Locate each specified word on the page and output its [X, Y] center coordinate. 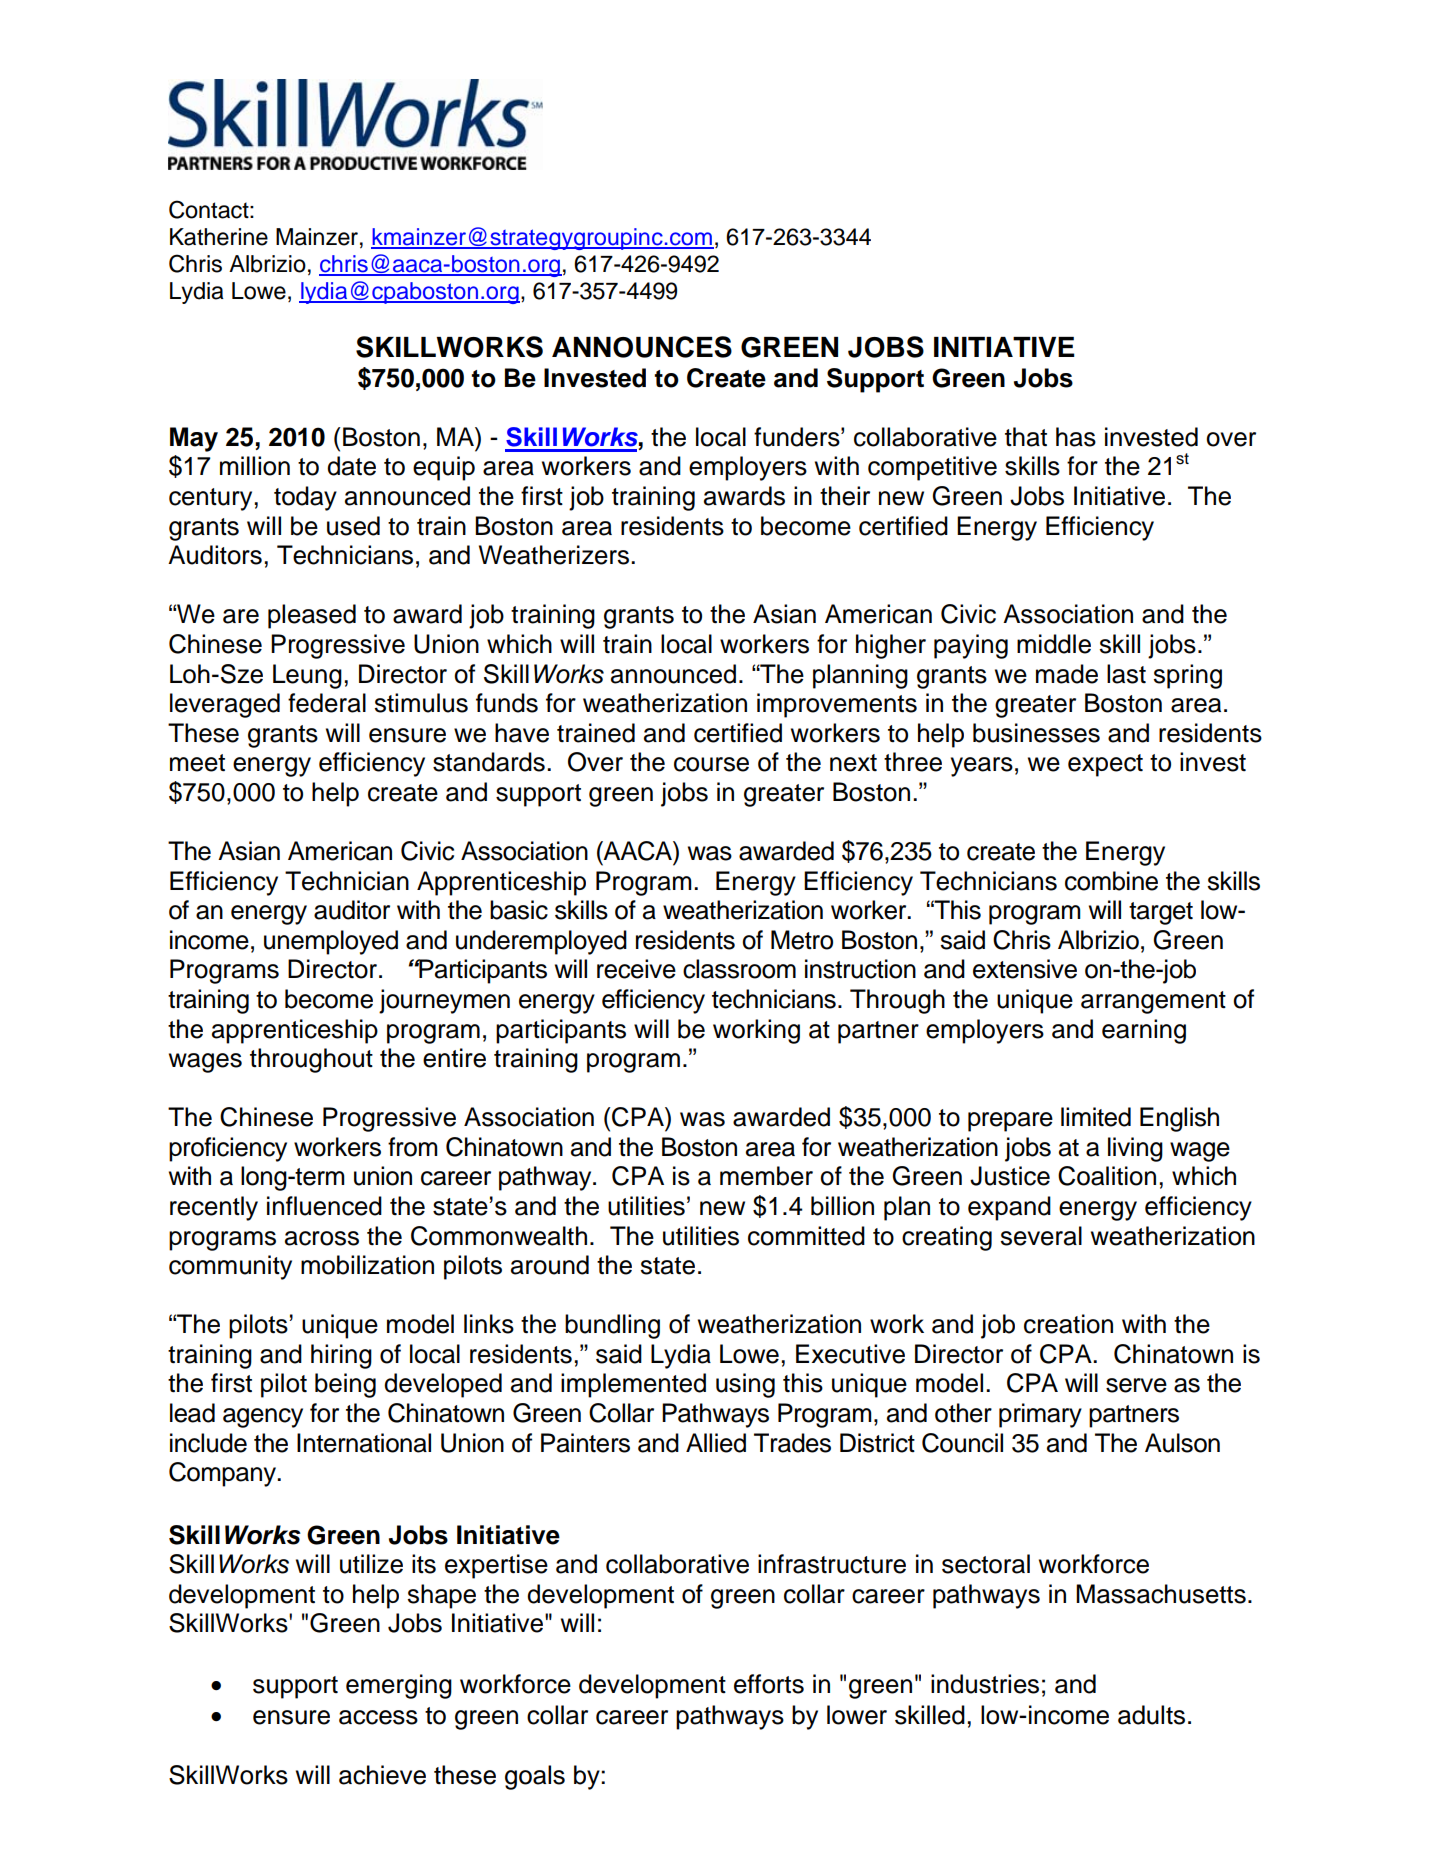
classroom [739, 969]
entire [454, 1058]
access [378, 1717]
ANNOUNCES [642, 347]
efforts [769, 1684]
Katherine [219, 237]
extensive [1025, 969]
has [1076, 437]
